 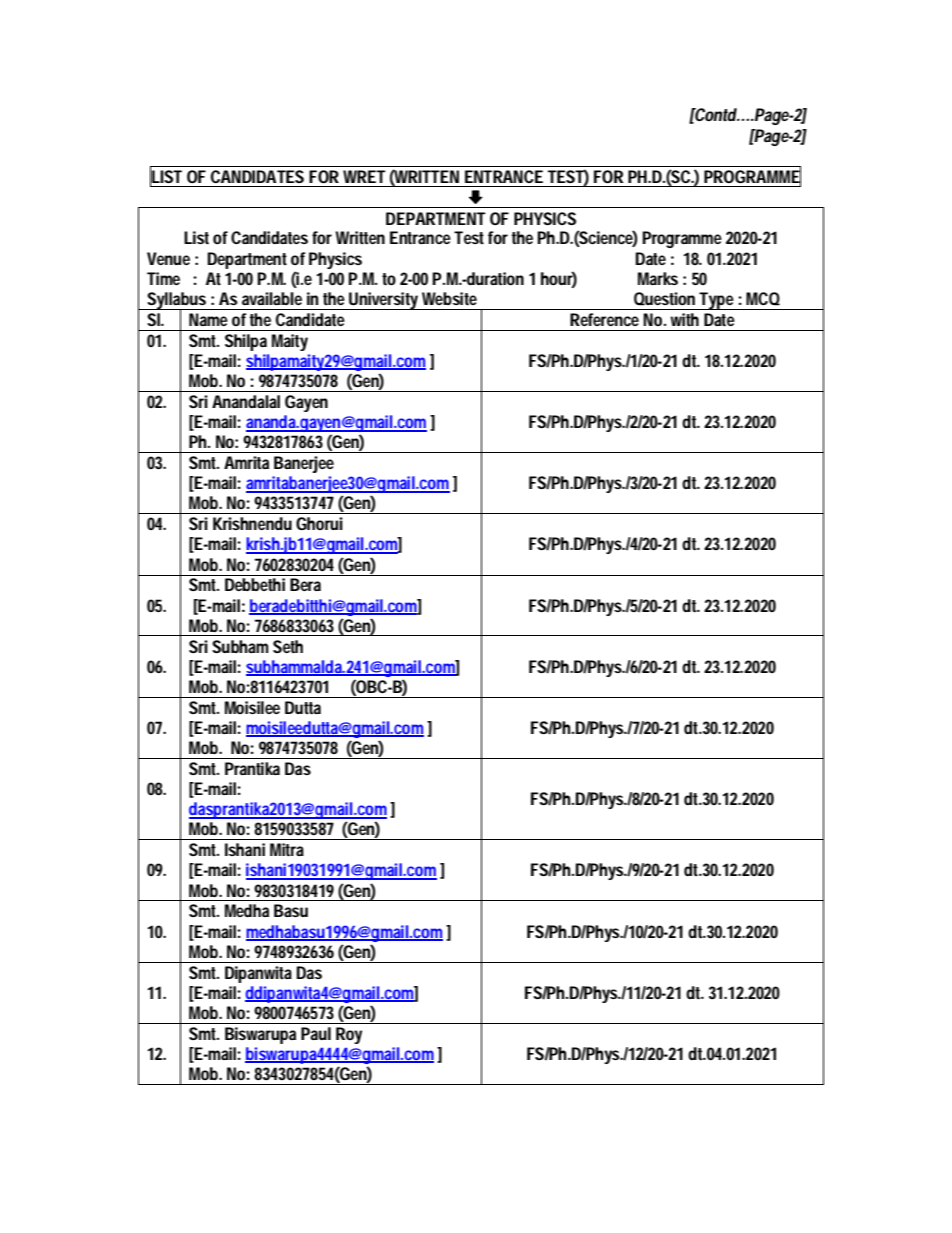 I want to click on Paul, so click(x=316, y=1033).
